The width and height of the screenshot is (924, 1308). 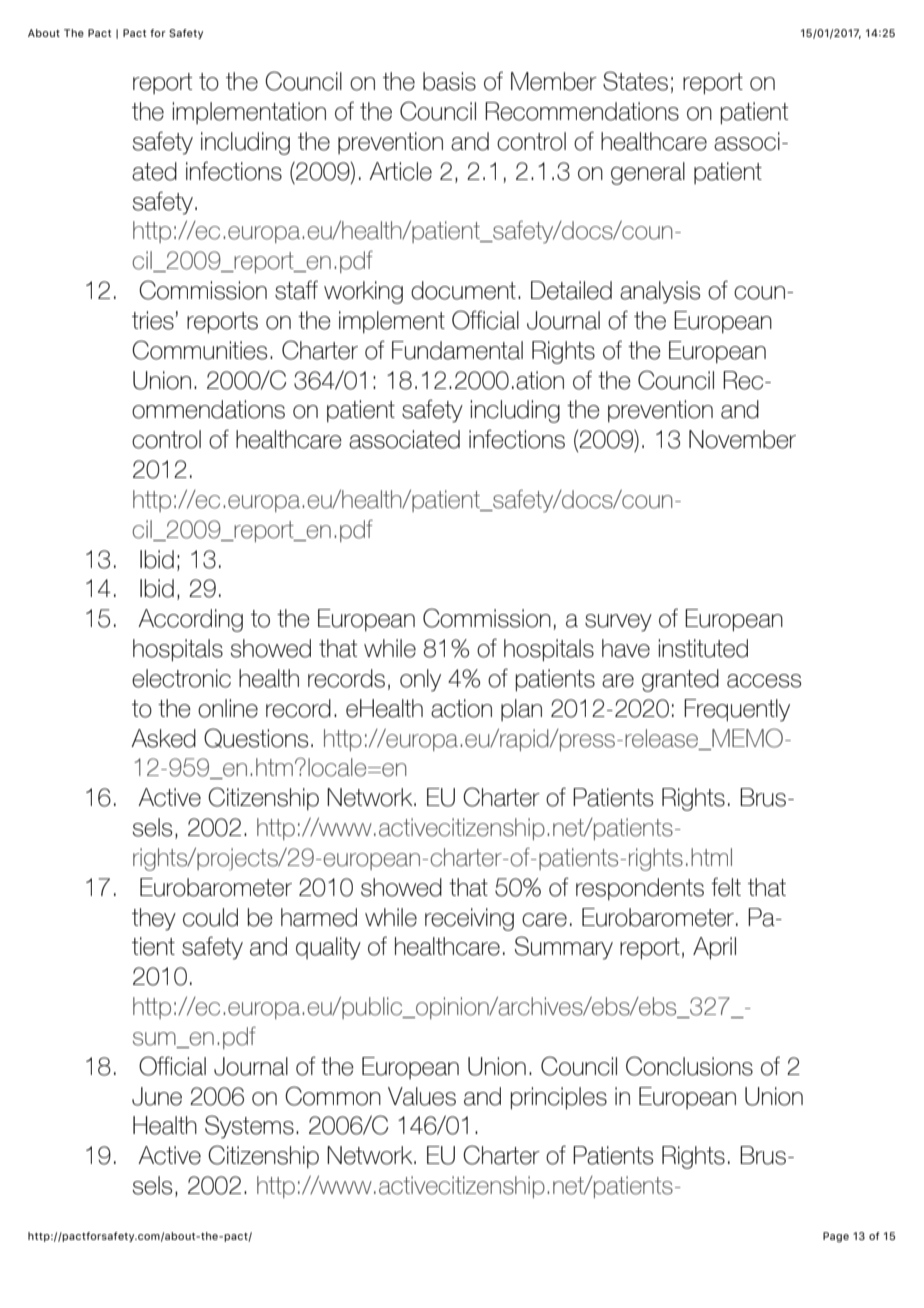 I want to click on basis, so click(x=449, y=81).
